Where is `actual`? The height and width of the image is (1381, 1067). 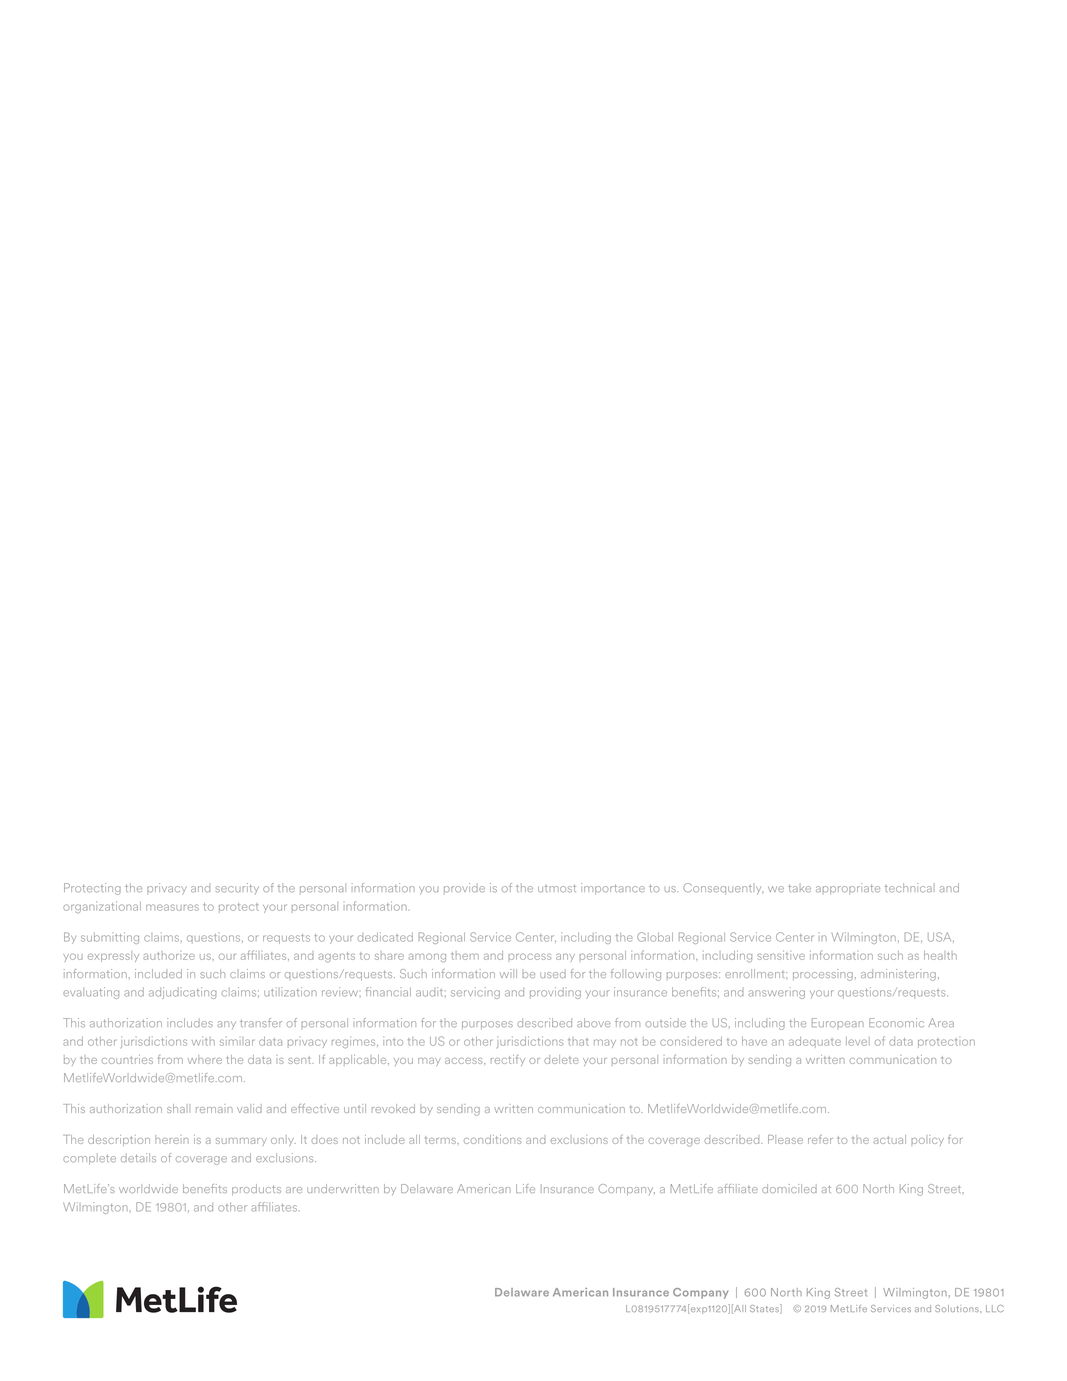 actual is located at coordinates (889, 1139).
